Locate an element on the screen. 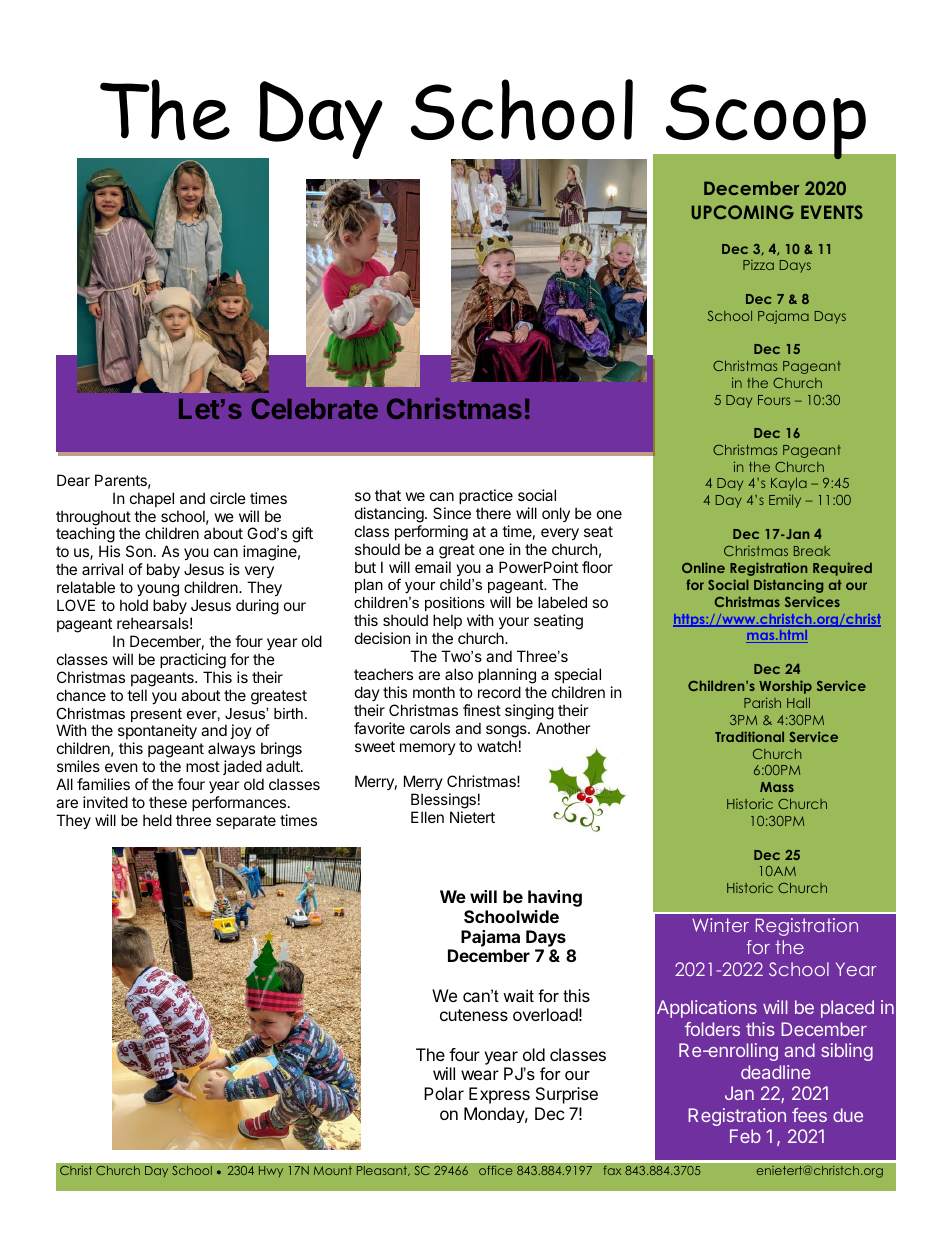  Celebrate is located at coordinates (315, 408).
